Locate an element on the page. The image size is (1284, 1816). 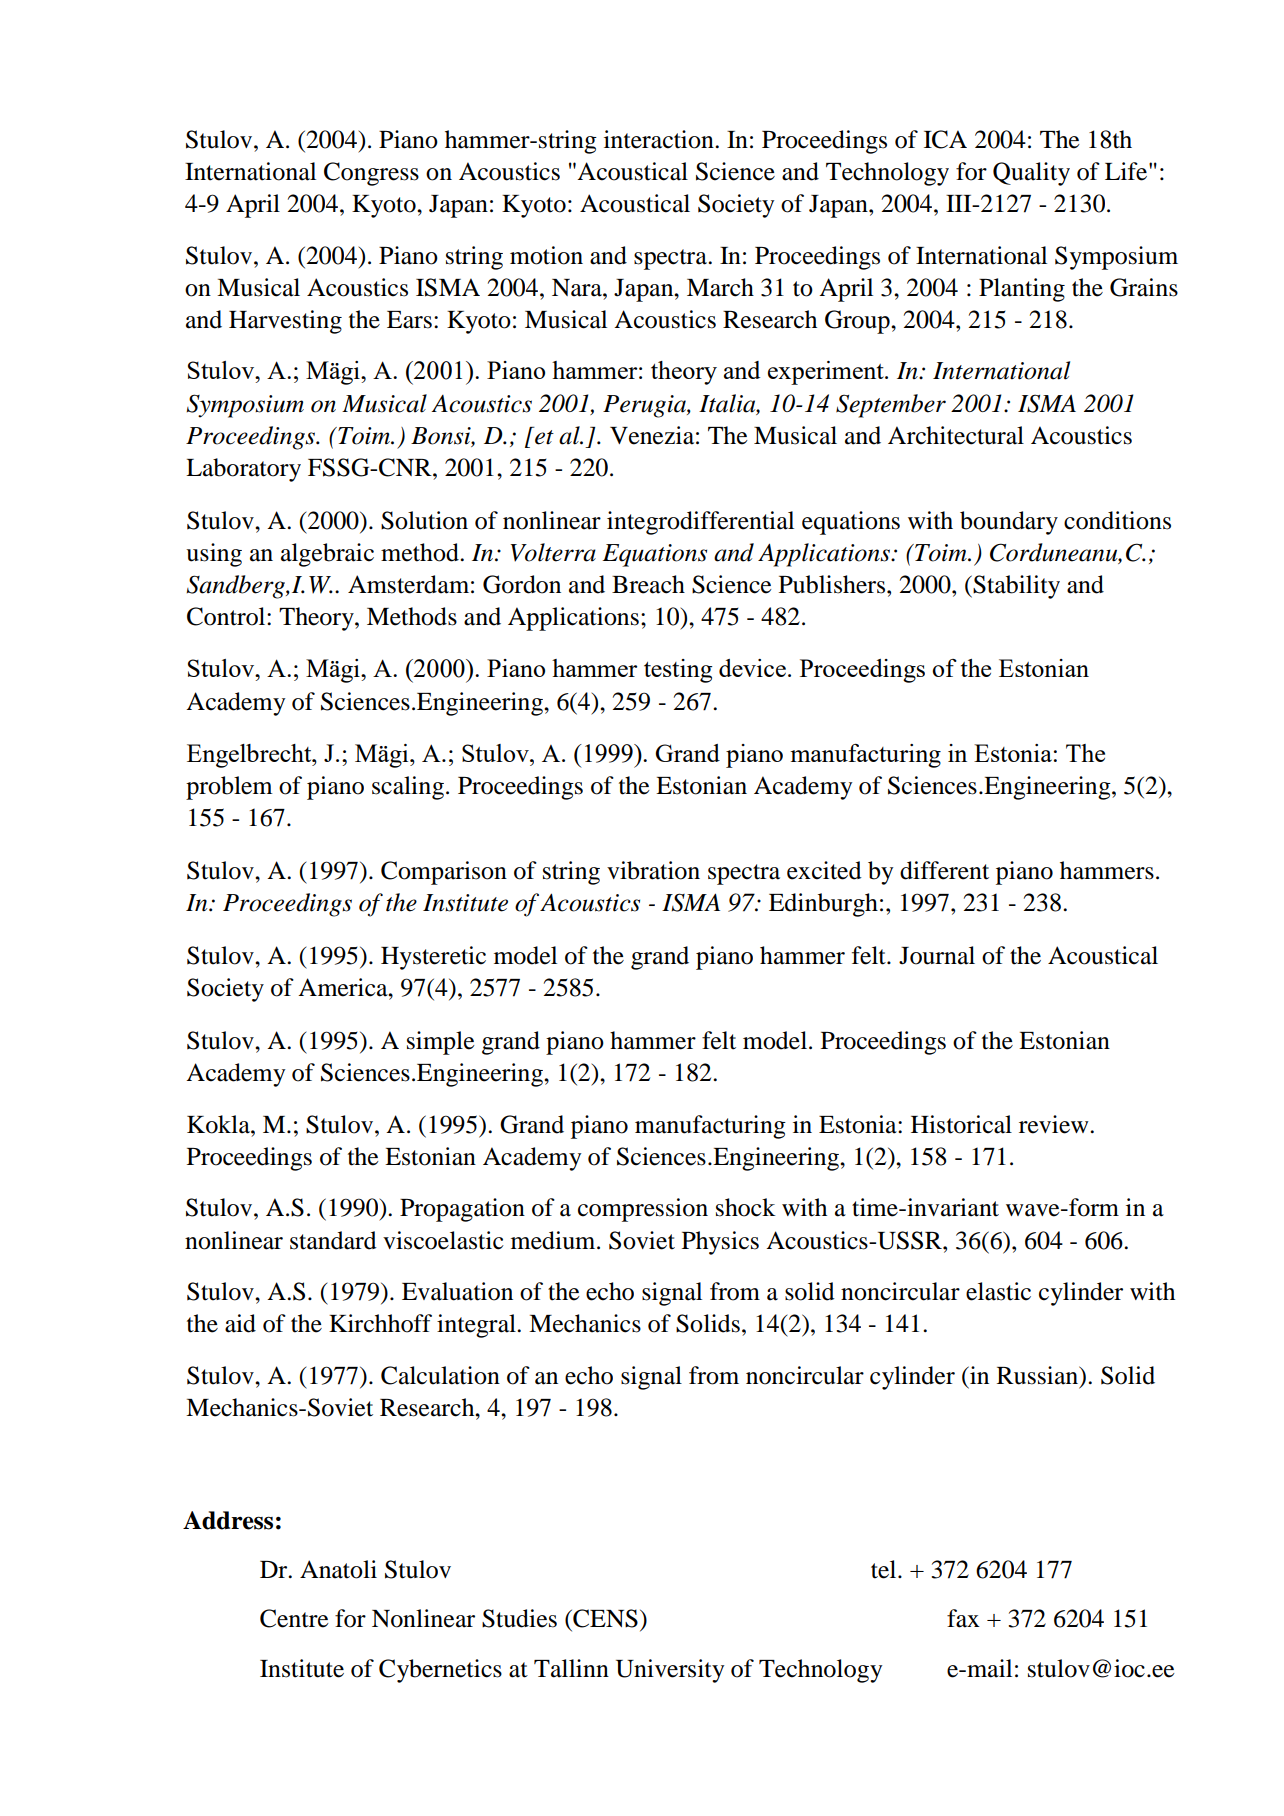
Journal is located at coordinates (937, 955).
